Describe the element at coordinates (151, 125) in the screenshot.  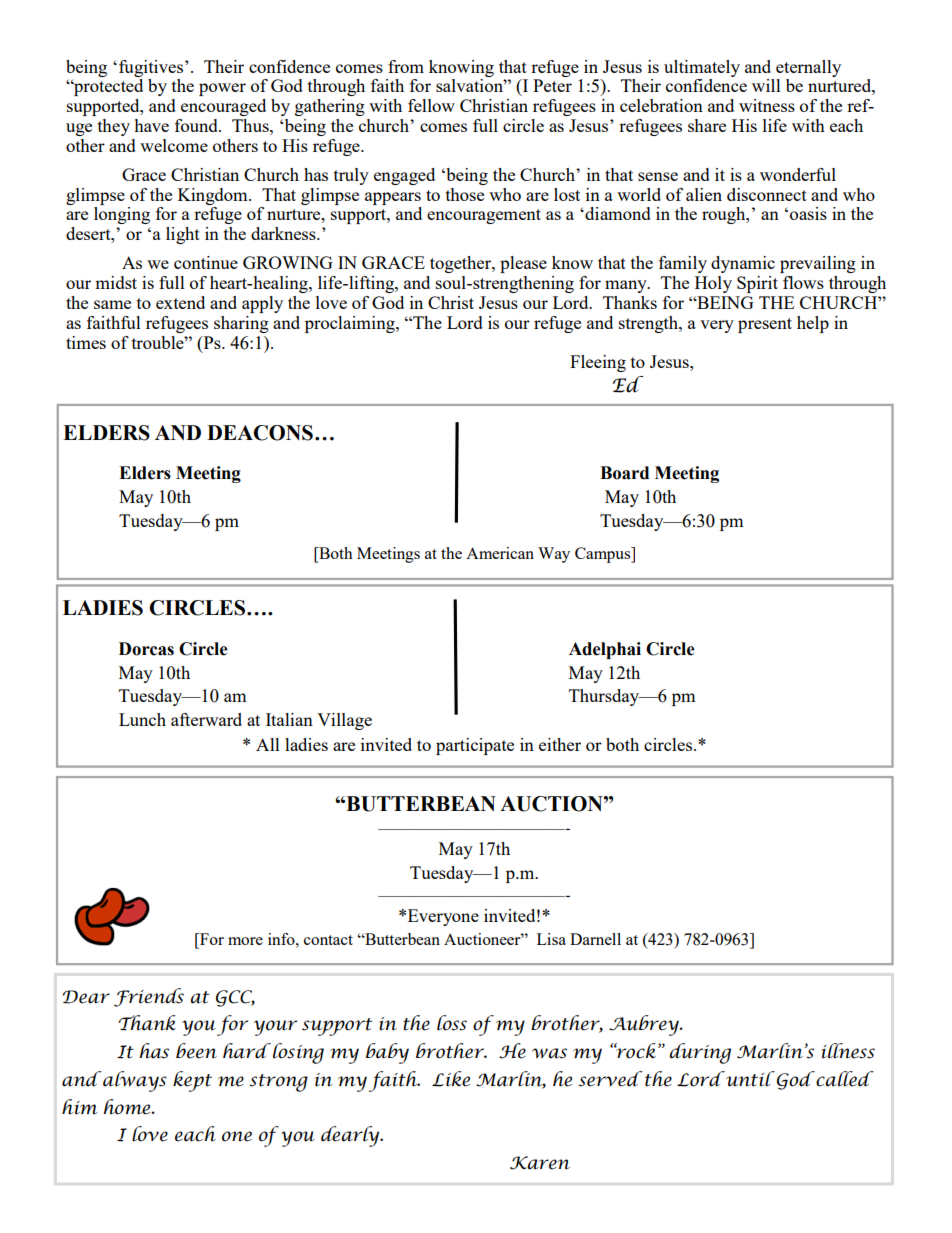
I see `have` at that location.
